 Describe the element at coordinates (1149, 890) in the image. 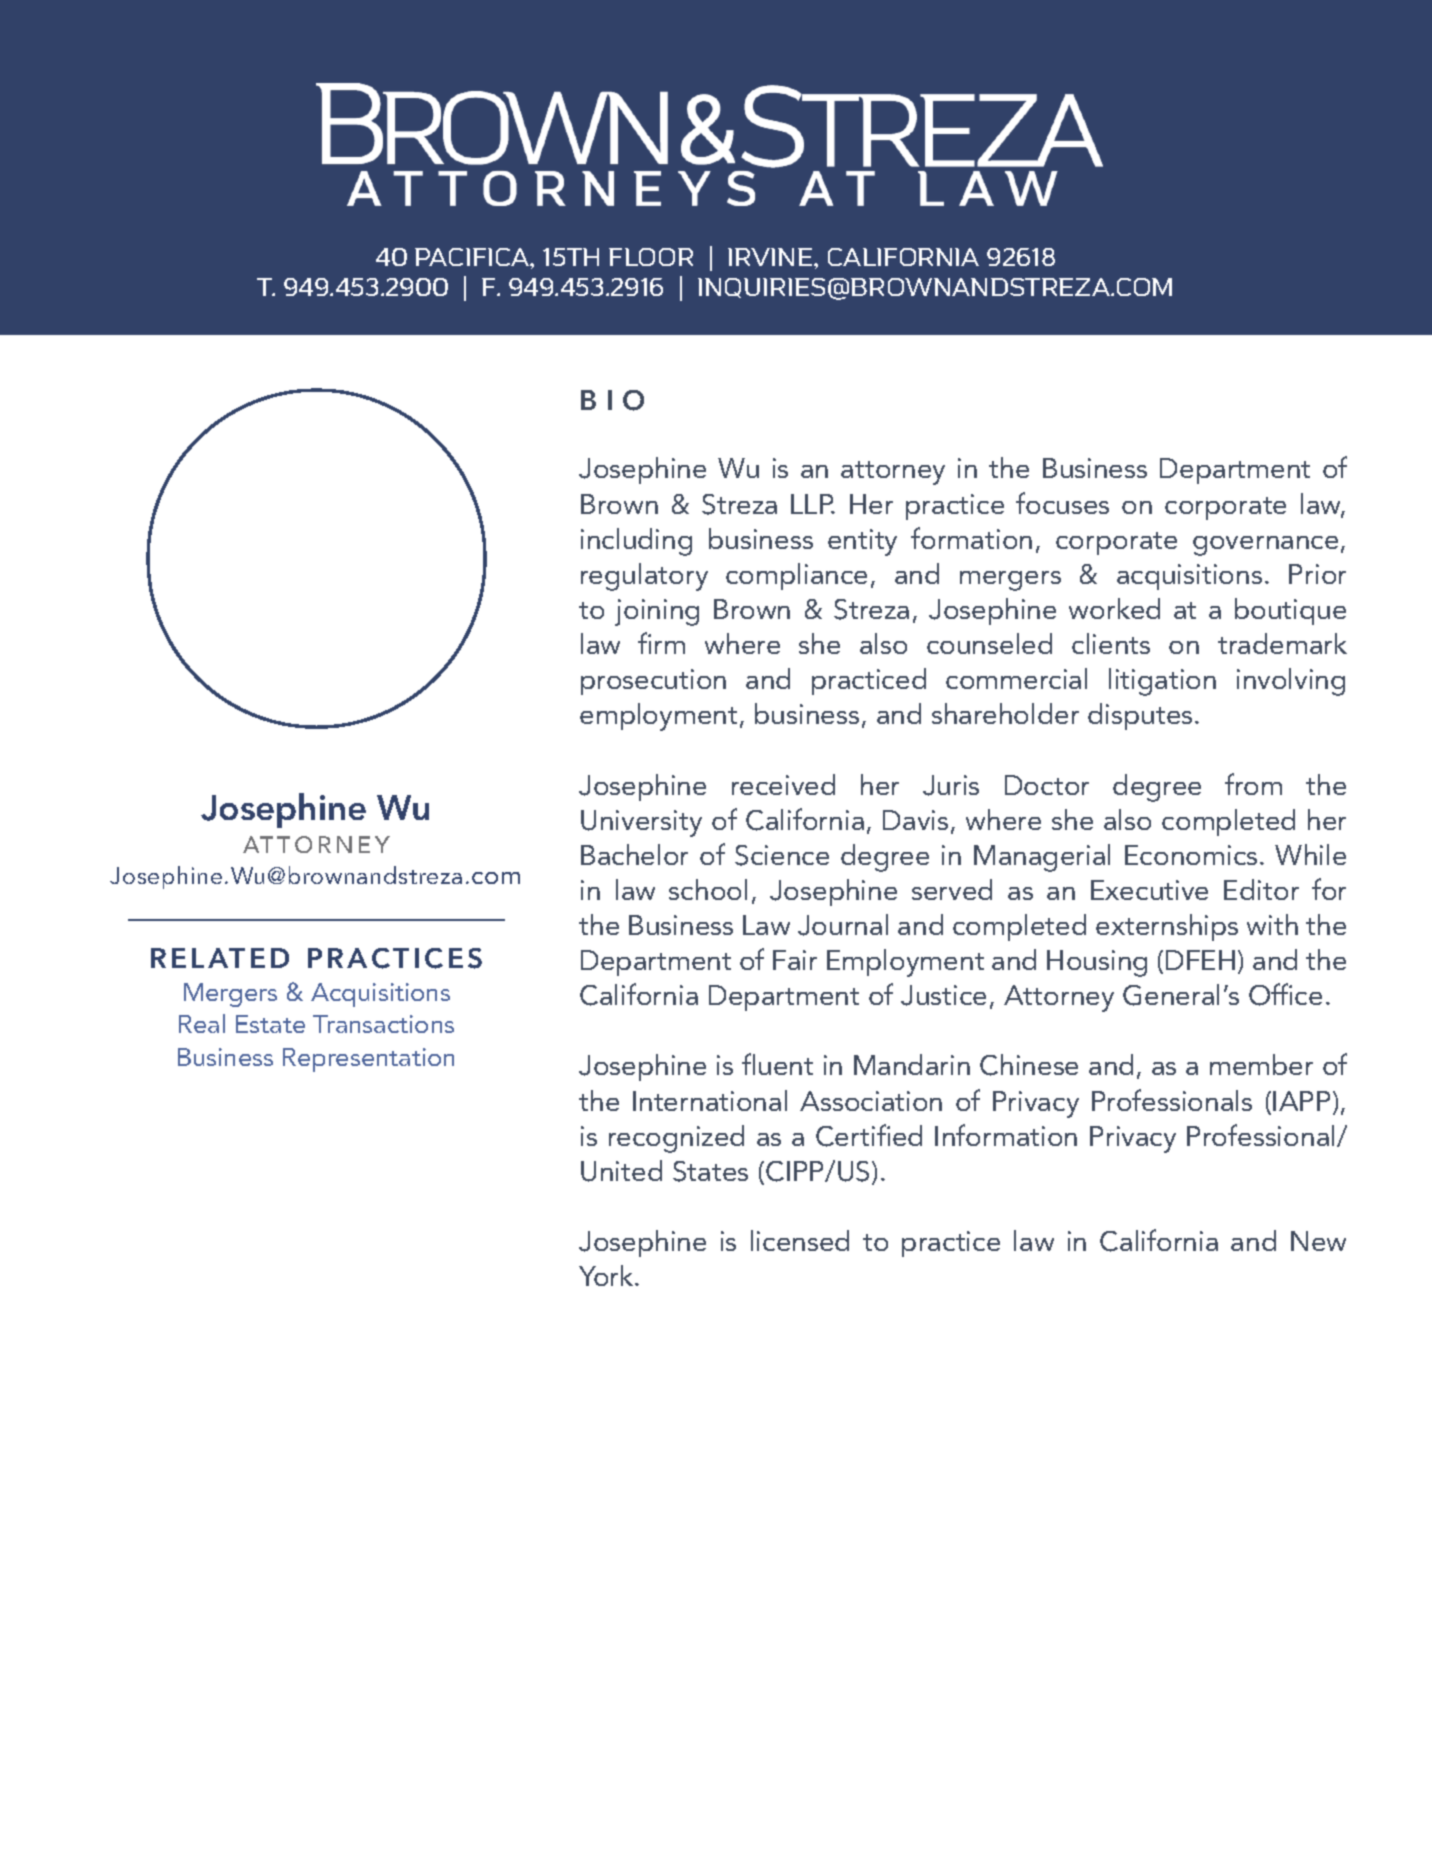

I see `Executive` at that location.
